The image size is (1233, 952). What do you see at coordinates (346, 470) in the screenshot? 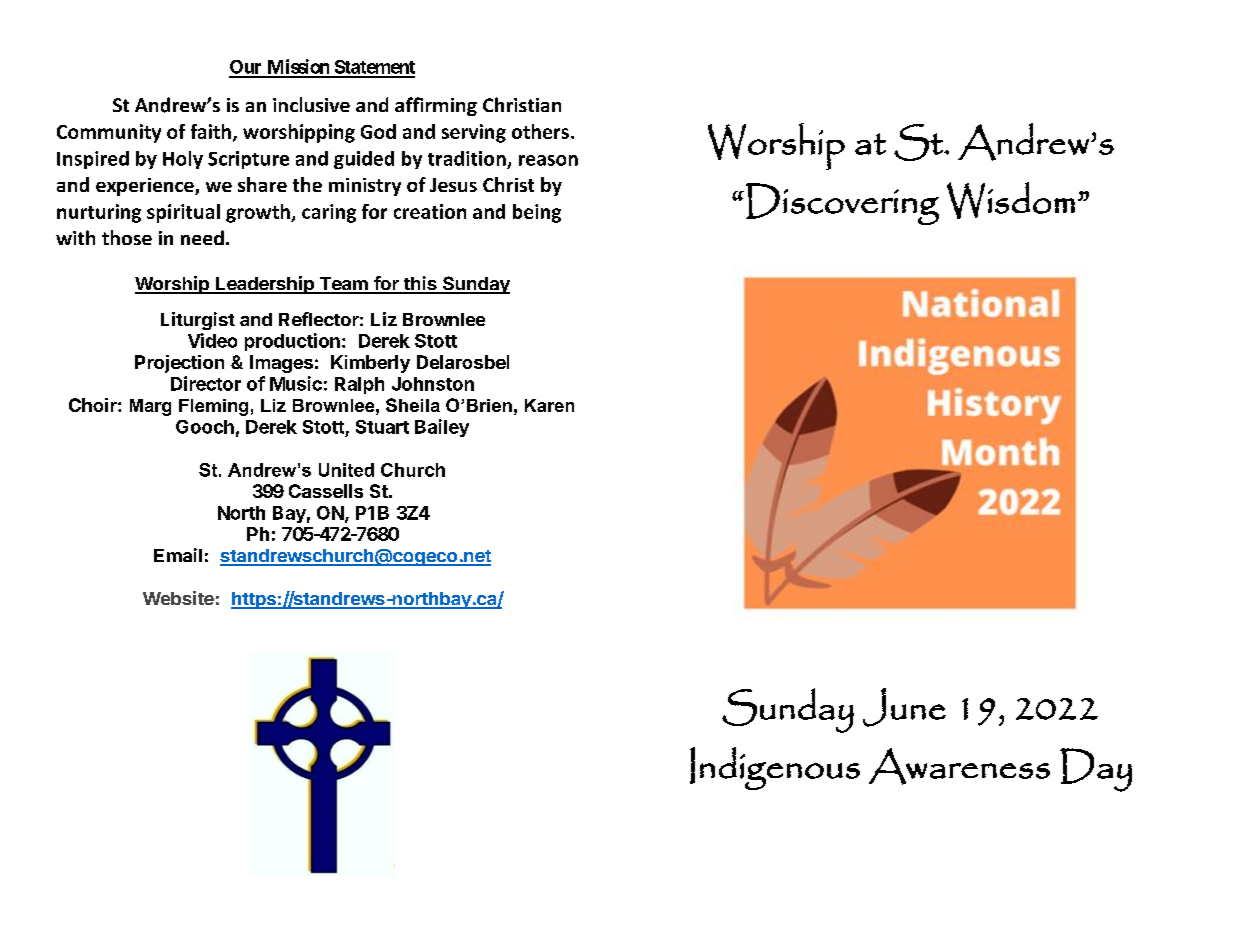
I see `United` at bounding box center [346, 470].
